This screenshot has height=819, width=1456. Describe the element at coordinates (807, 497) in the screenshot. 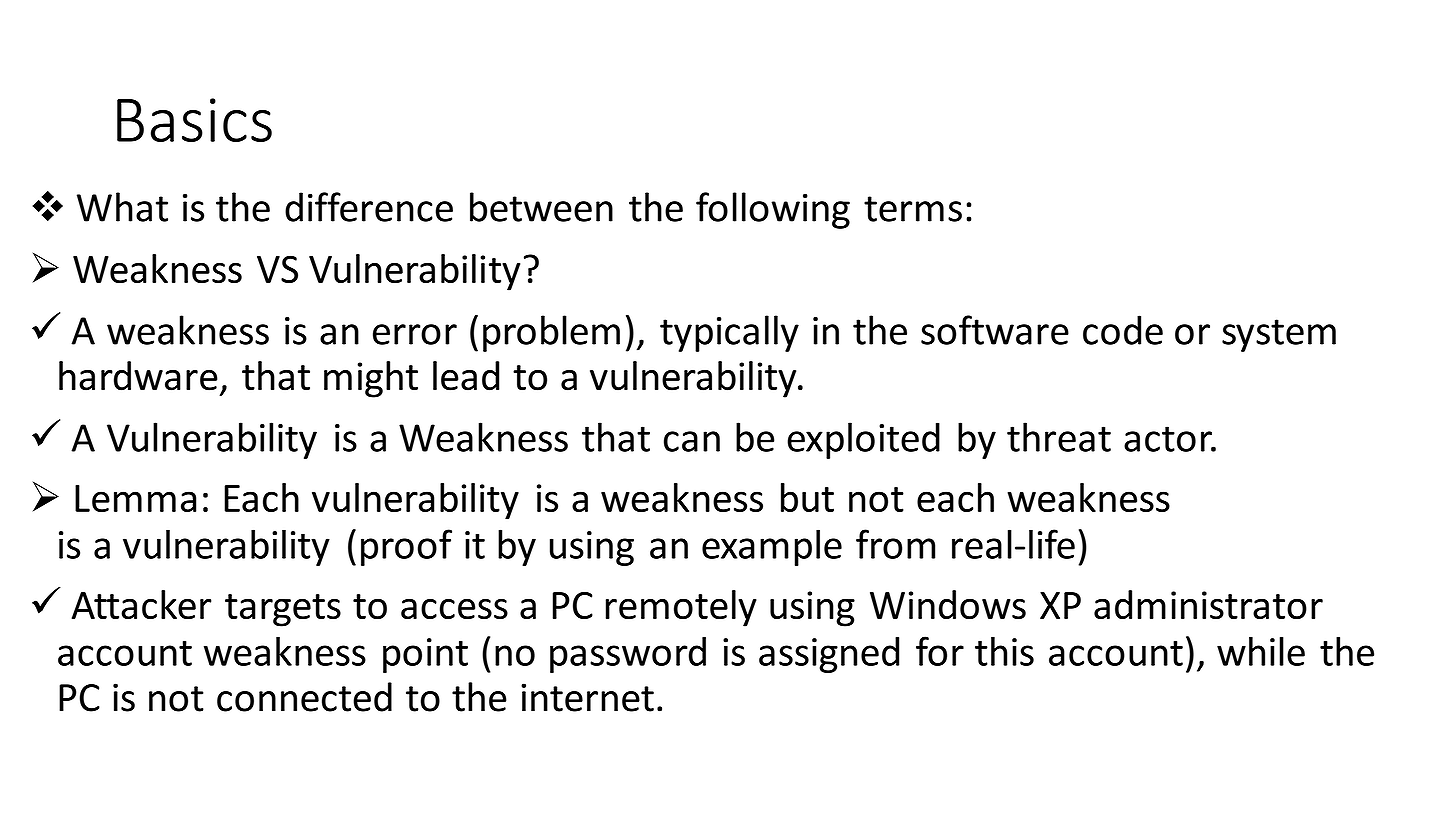

I see `but` at that location.
